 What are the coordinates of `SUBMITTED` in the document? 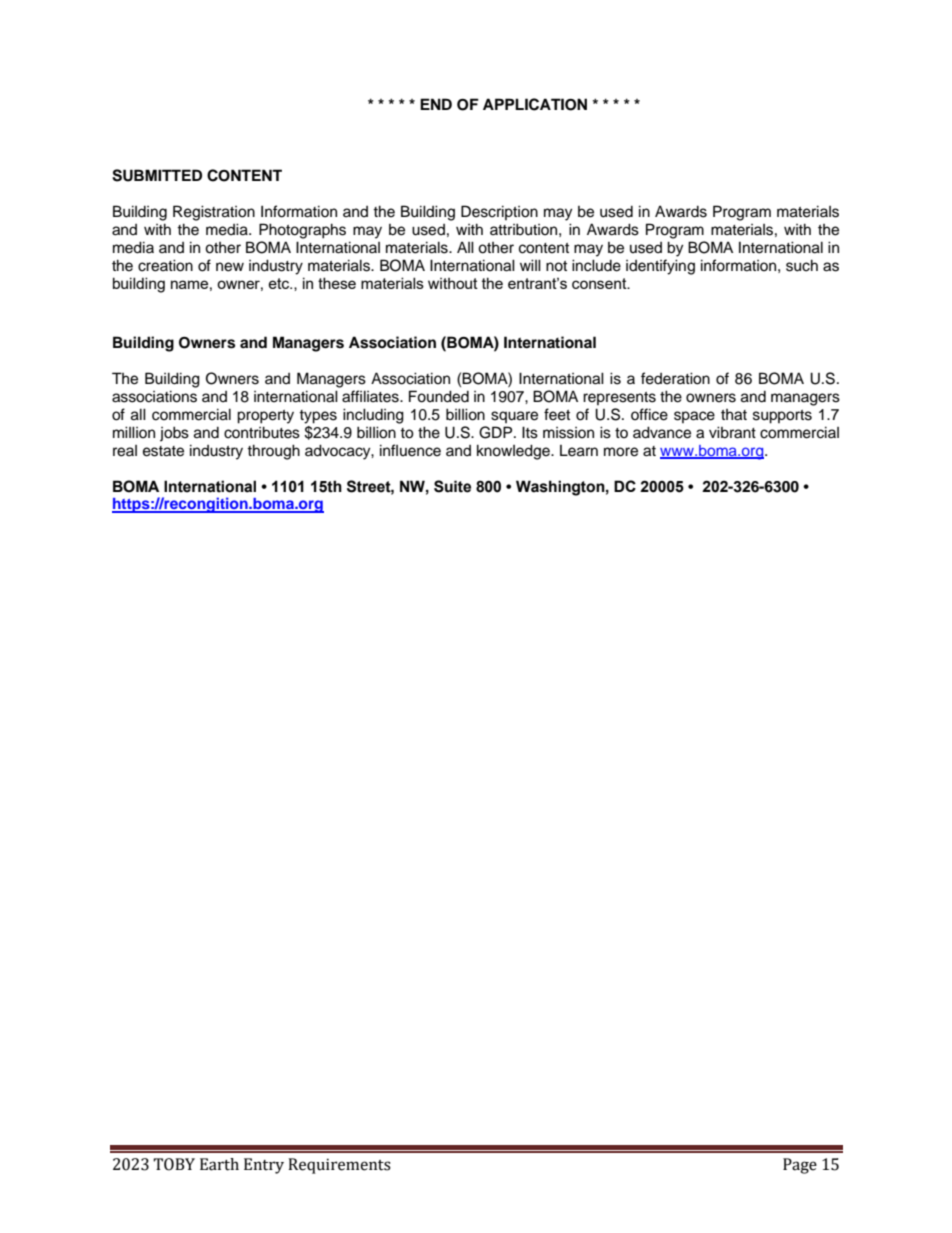 It's located at (157, 175).
